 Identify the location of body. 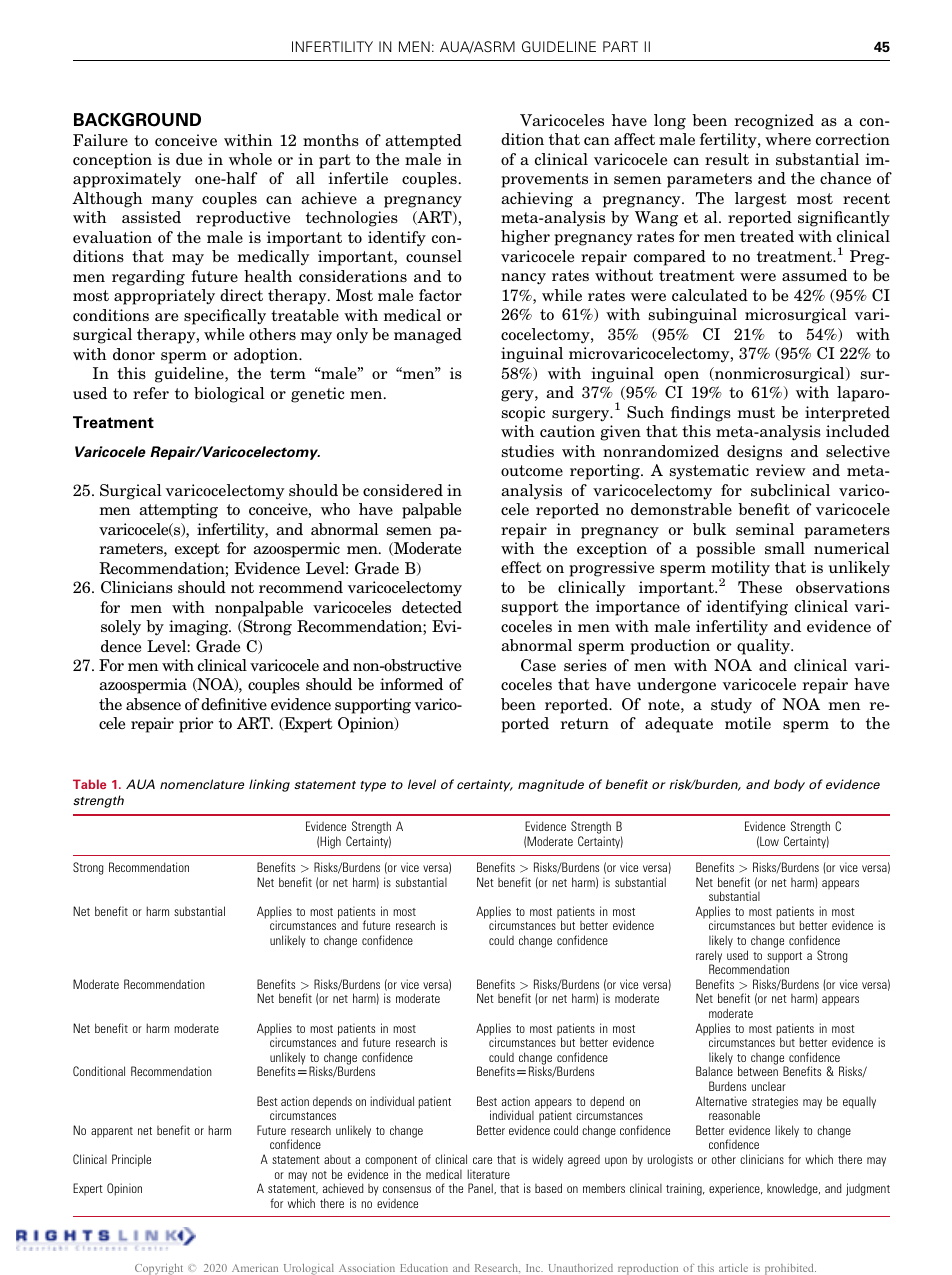
(789, 785).
